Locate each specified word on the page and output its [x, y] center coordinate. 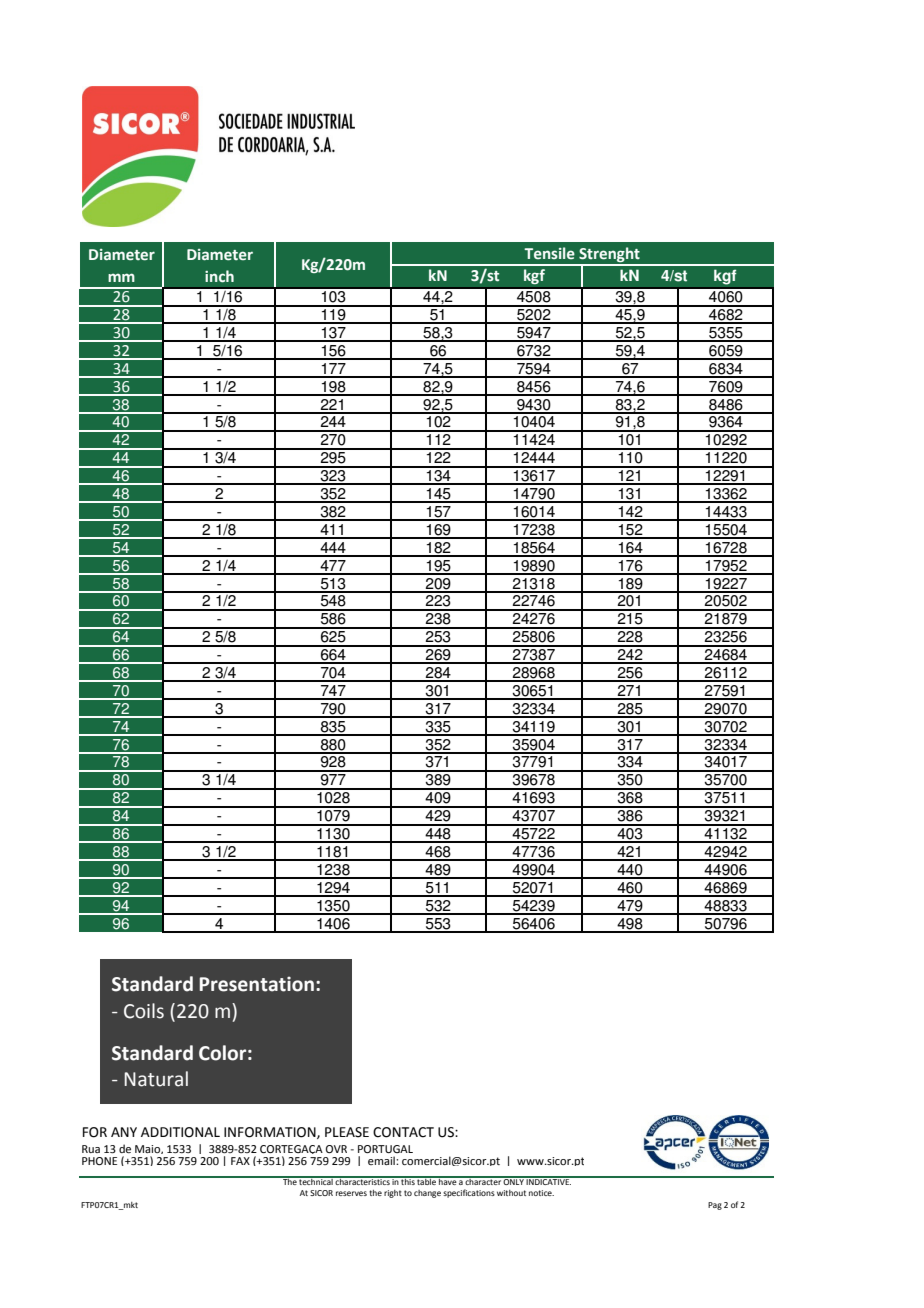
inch [219, 276]
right [393, 1194]
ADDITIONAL [180, 1132]
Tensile [549, 253]
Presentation [258, 984]
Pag [715, 1206]
